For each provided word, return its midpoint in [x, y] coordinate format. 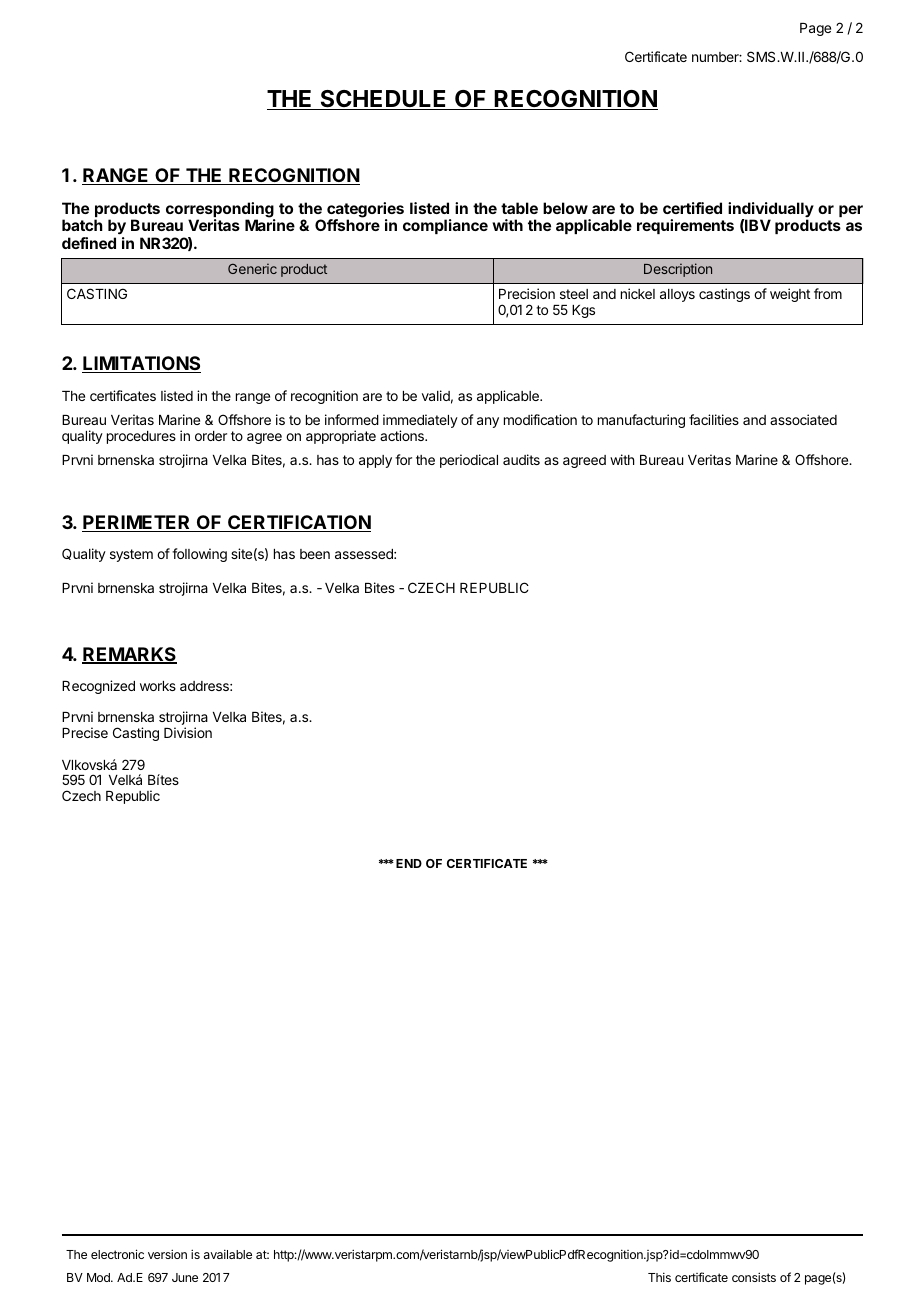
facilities [714, 419]
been [315, 554]
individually [771, 211]
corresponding [220, 211]
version [167, 1254]
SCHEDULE [383, 100]
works [158, 686]
